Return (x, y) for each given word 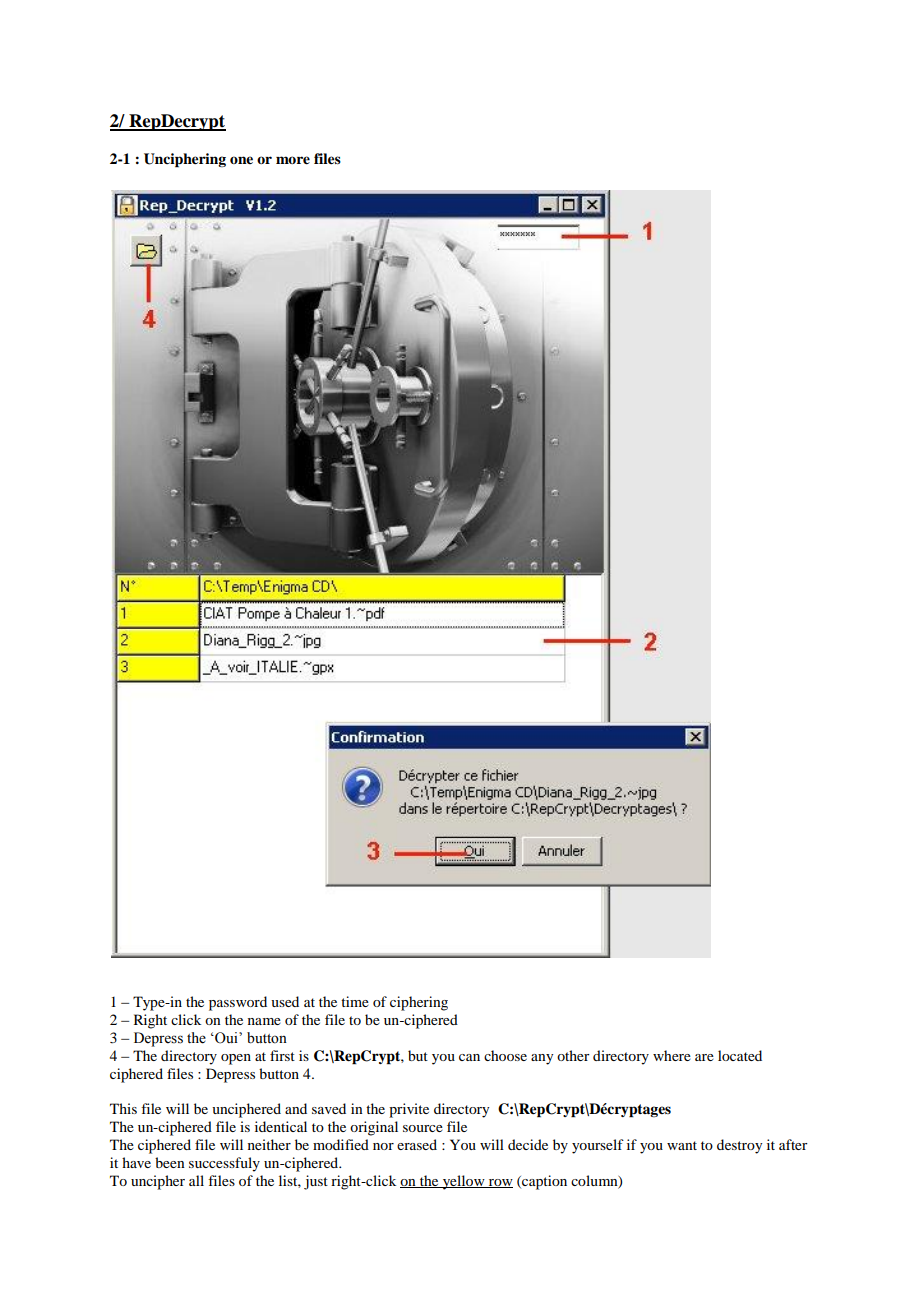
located (740, 1055)
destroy (739, 1146)
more (293, 160)
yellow (463, 1182)
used (285, 1001)
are (704, 1057)
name (264, 1021)
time (355, 1001)
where (672, 1055)
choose (505, 1055)
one (241, 160)
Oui (226, 1038)
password (238, 1003)
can (469, 1057)
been (170, 1162)
